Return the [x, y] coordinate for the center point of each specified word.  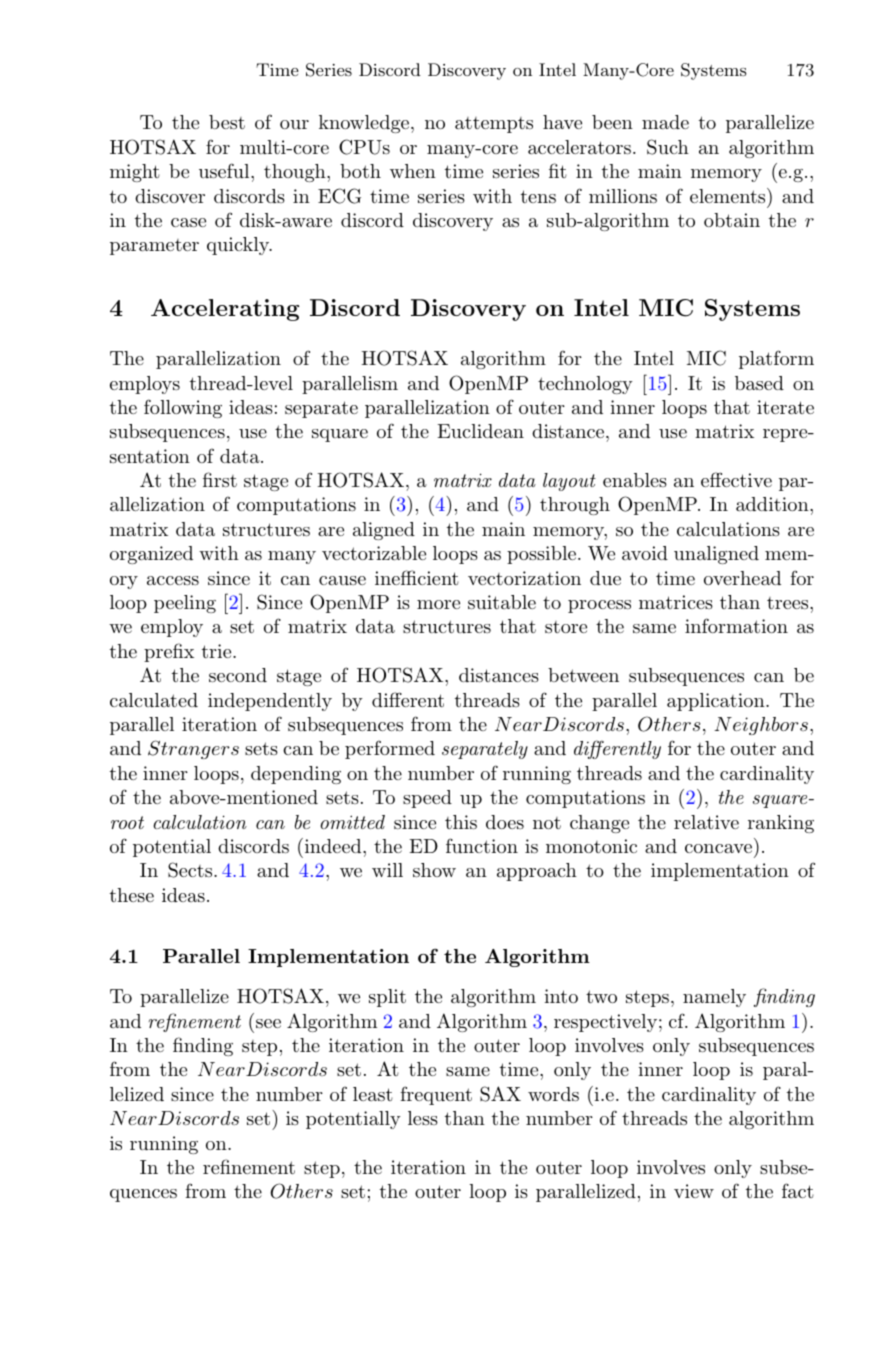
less [423, 1118]
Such [668, 147]
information [736, 625]
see [268, 1023]
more [438, 604]
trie [217, 651]
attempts [494, 125]
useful [225, 170]
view [694, 1191]
